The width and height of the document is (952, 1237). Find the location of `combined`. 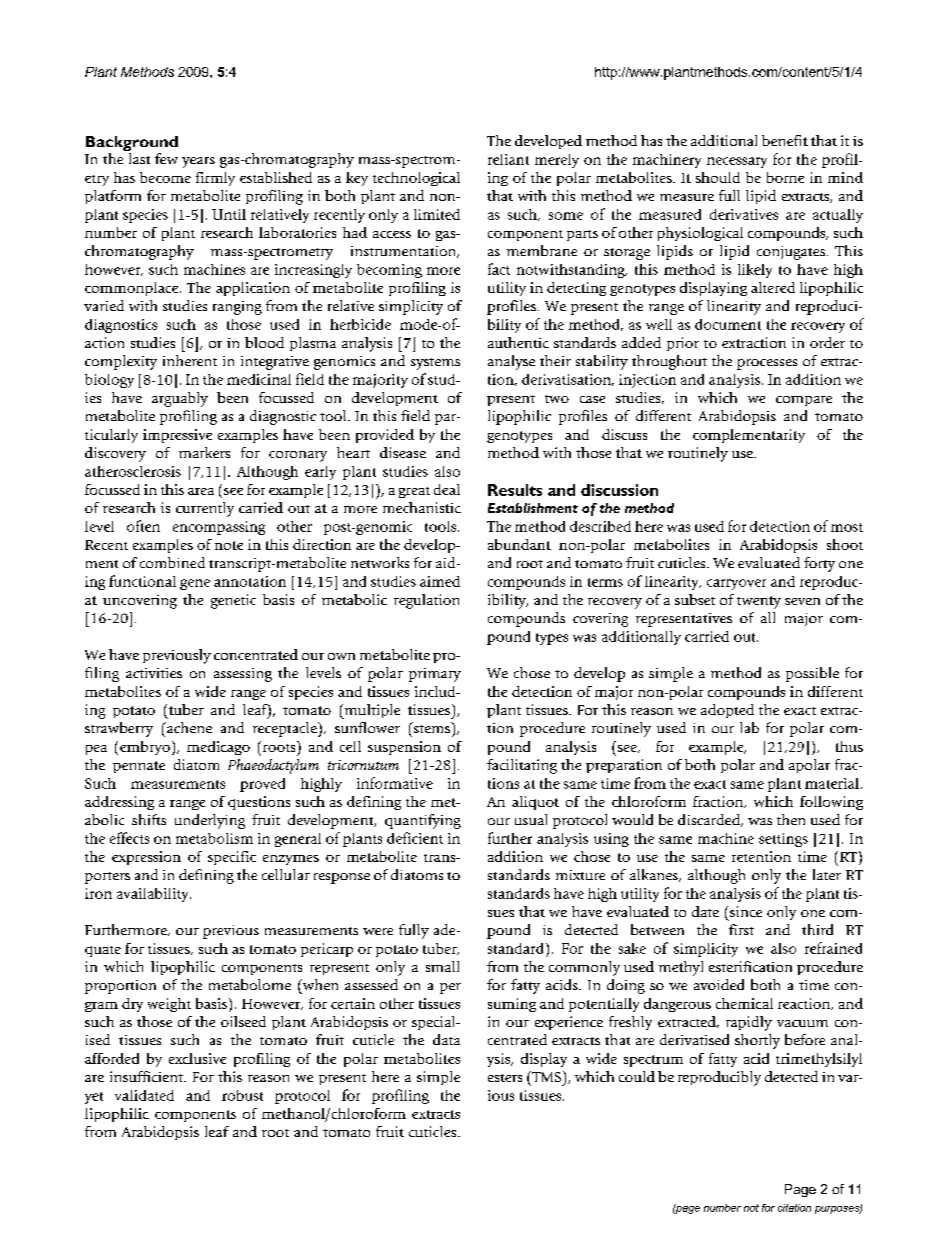

combined is located at coordinates (172, 562).
